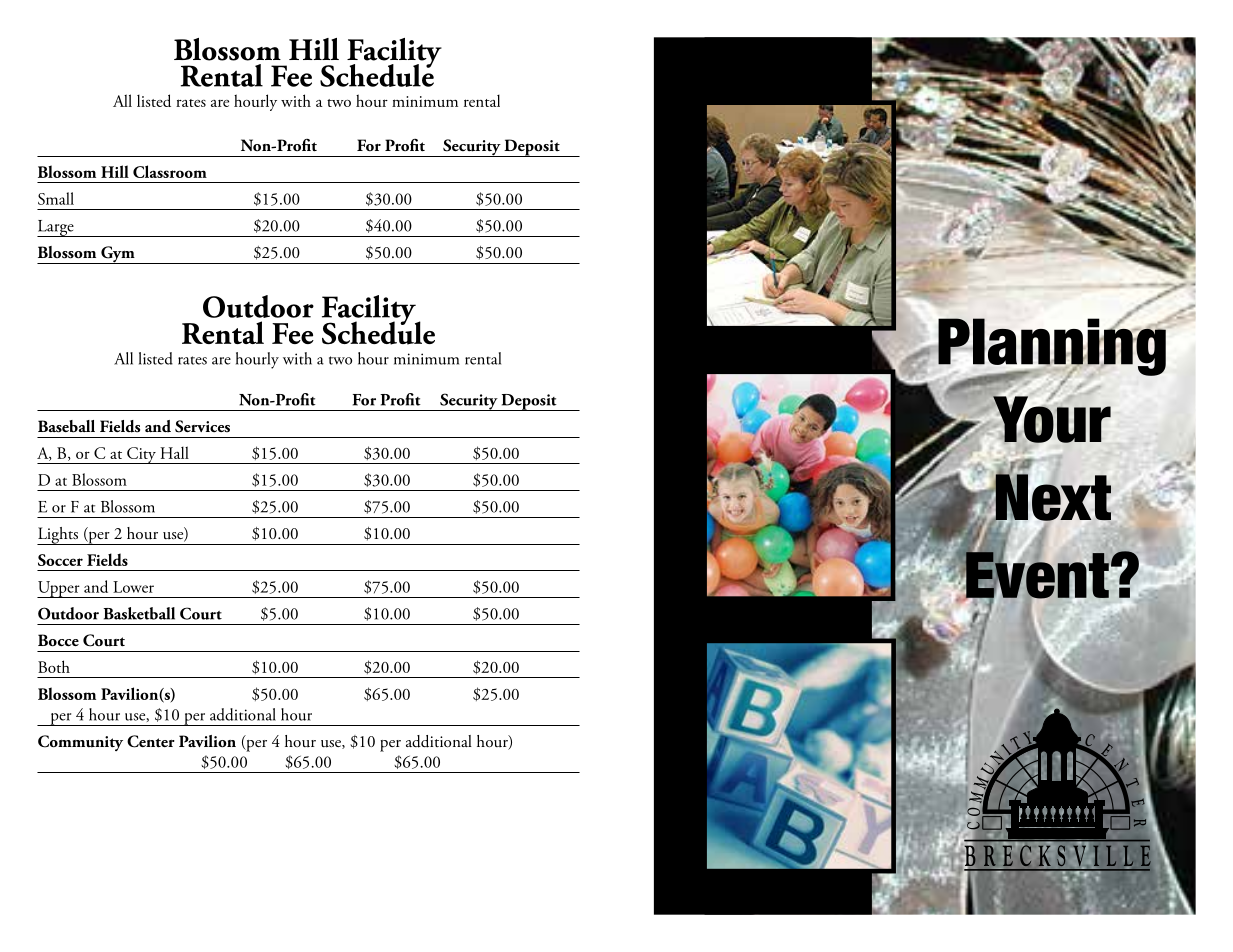 This screenshot has height=952, width=1233. Describe the element at coordinates (56, 228) in the screenshot. I see `Large` at that location.
